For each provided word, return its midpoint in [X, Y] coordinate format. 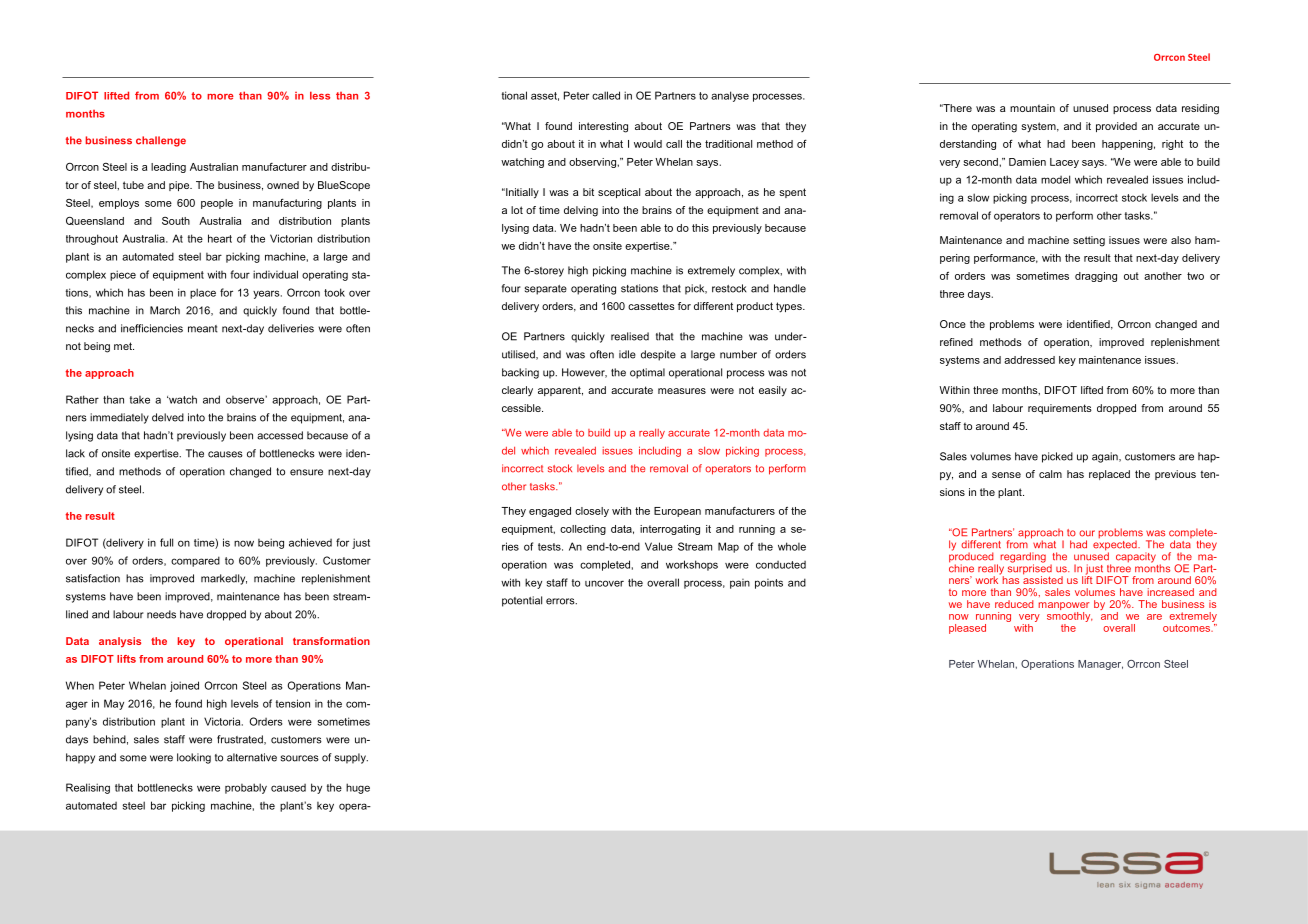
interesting [603, 127]
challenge [161, 141]
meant [203, 329]
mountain [1032, 108]
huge [358, 788]
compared [195, 561]
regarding [1023, 558]
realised [630, 336]
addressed [1029, 360]
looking [194, 758]
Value [659, 546]
